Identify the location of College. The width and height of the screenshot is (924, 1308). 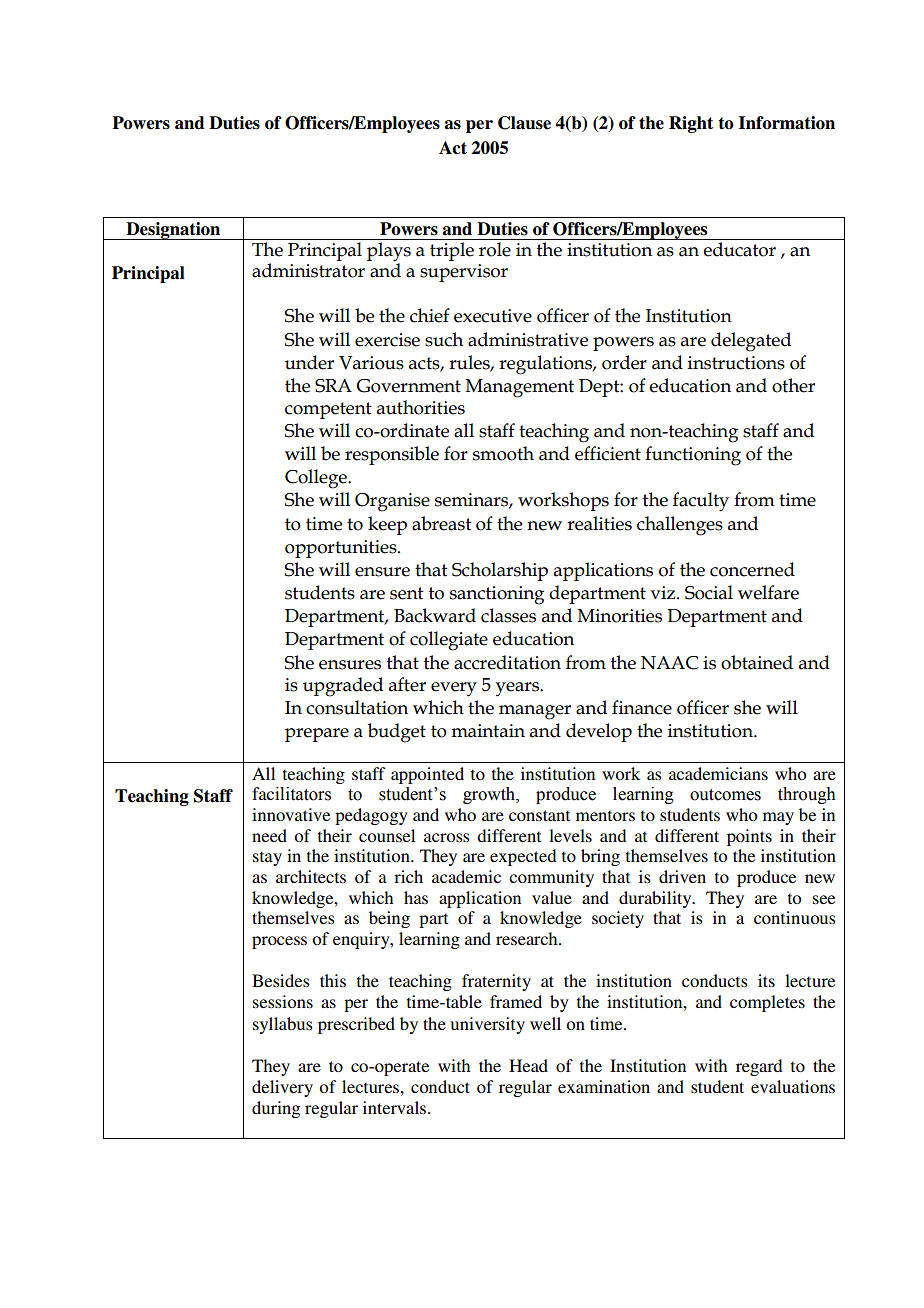
(317, 479).
